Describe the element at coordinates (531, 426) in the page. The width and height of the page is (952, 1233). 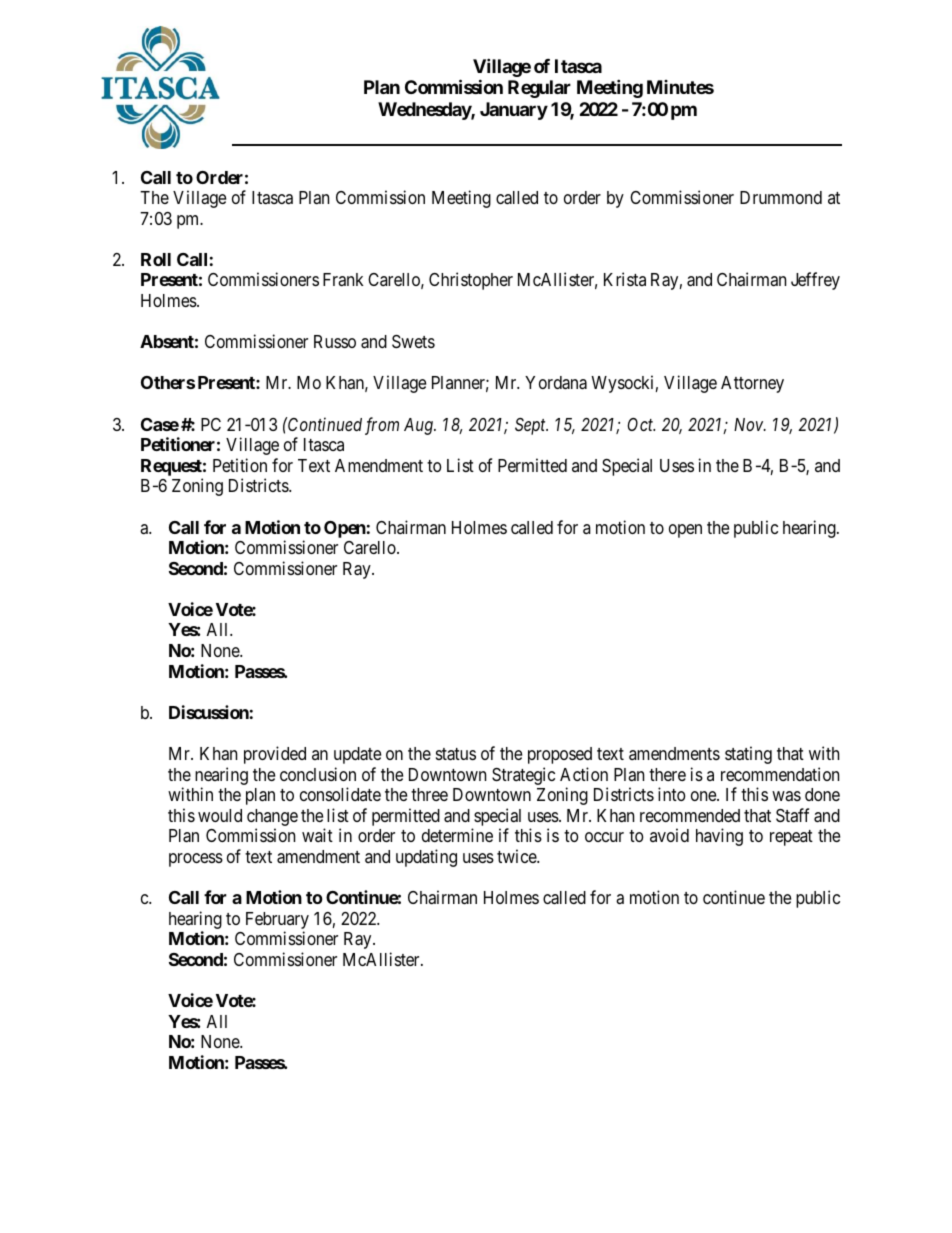
I see `Sept` at that location.
